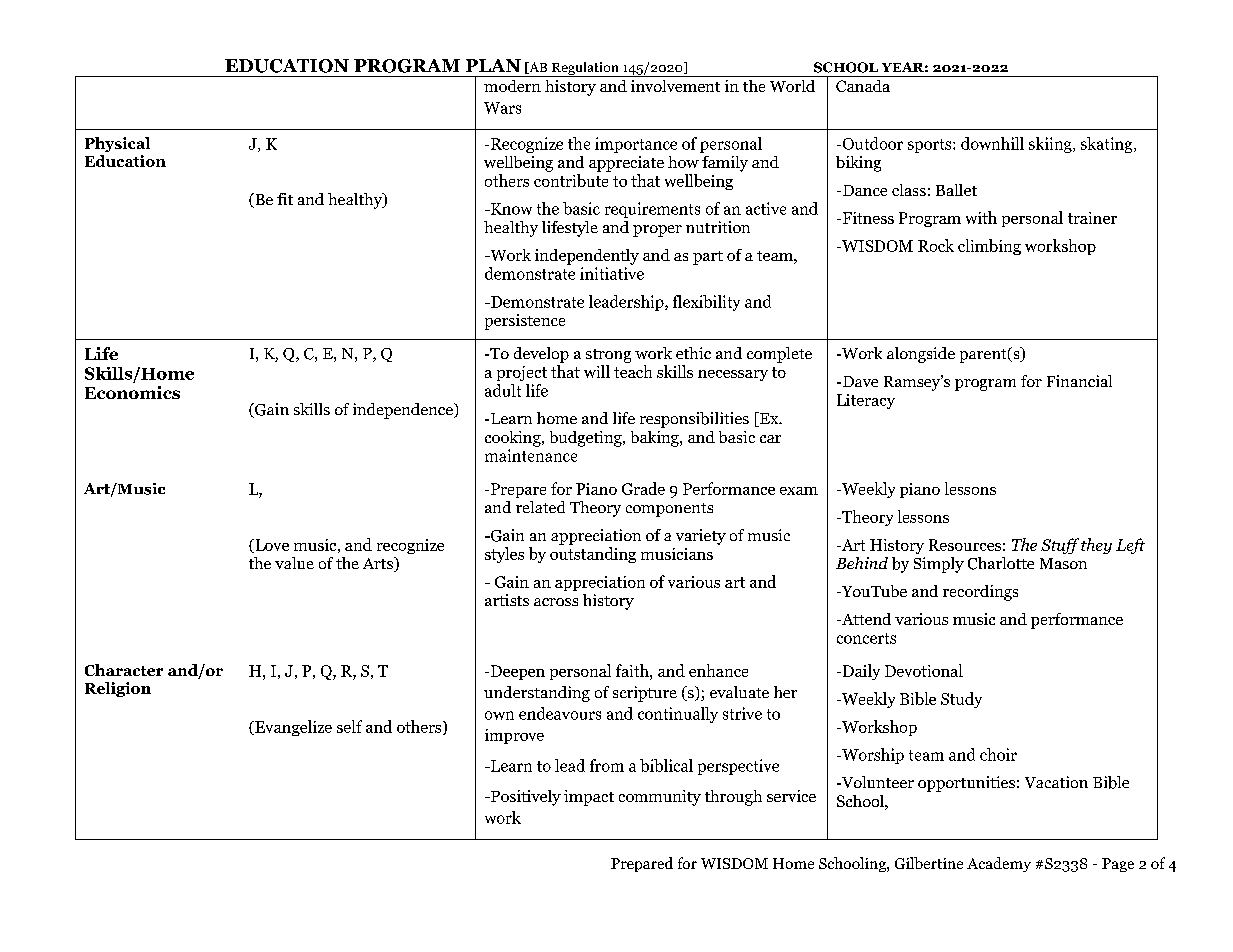 The image size is (1233, 952). Describe the element at coordinates (965, 545) in the screenshot. I see `Resources` at that location.
